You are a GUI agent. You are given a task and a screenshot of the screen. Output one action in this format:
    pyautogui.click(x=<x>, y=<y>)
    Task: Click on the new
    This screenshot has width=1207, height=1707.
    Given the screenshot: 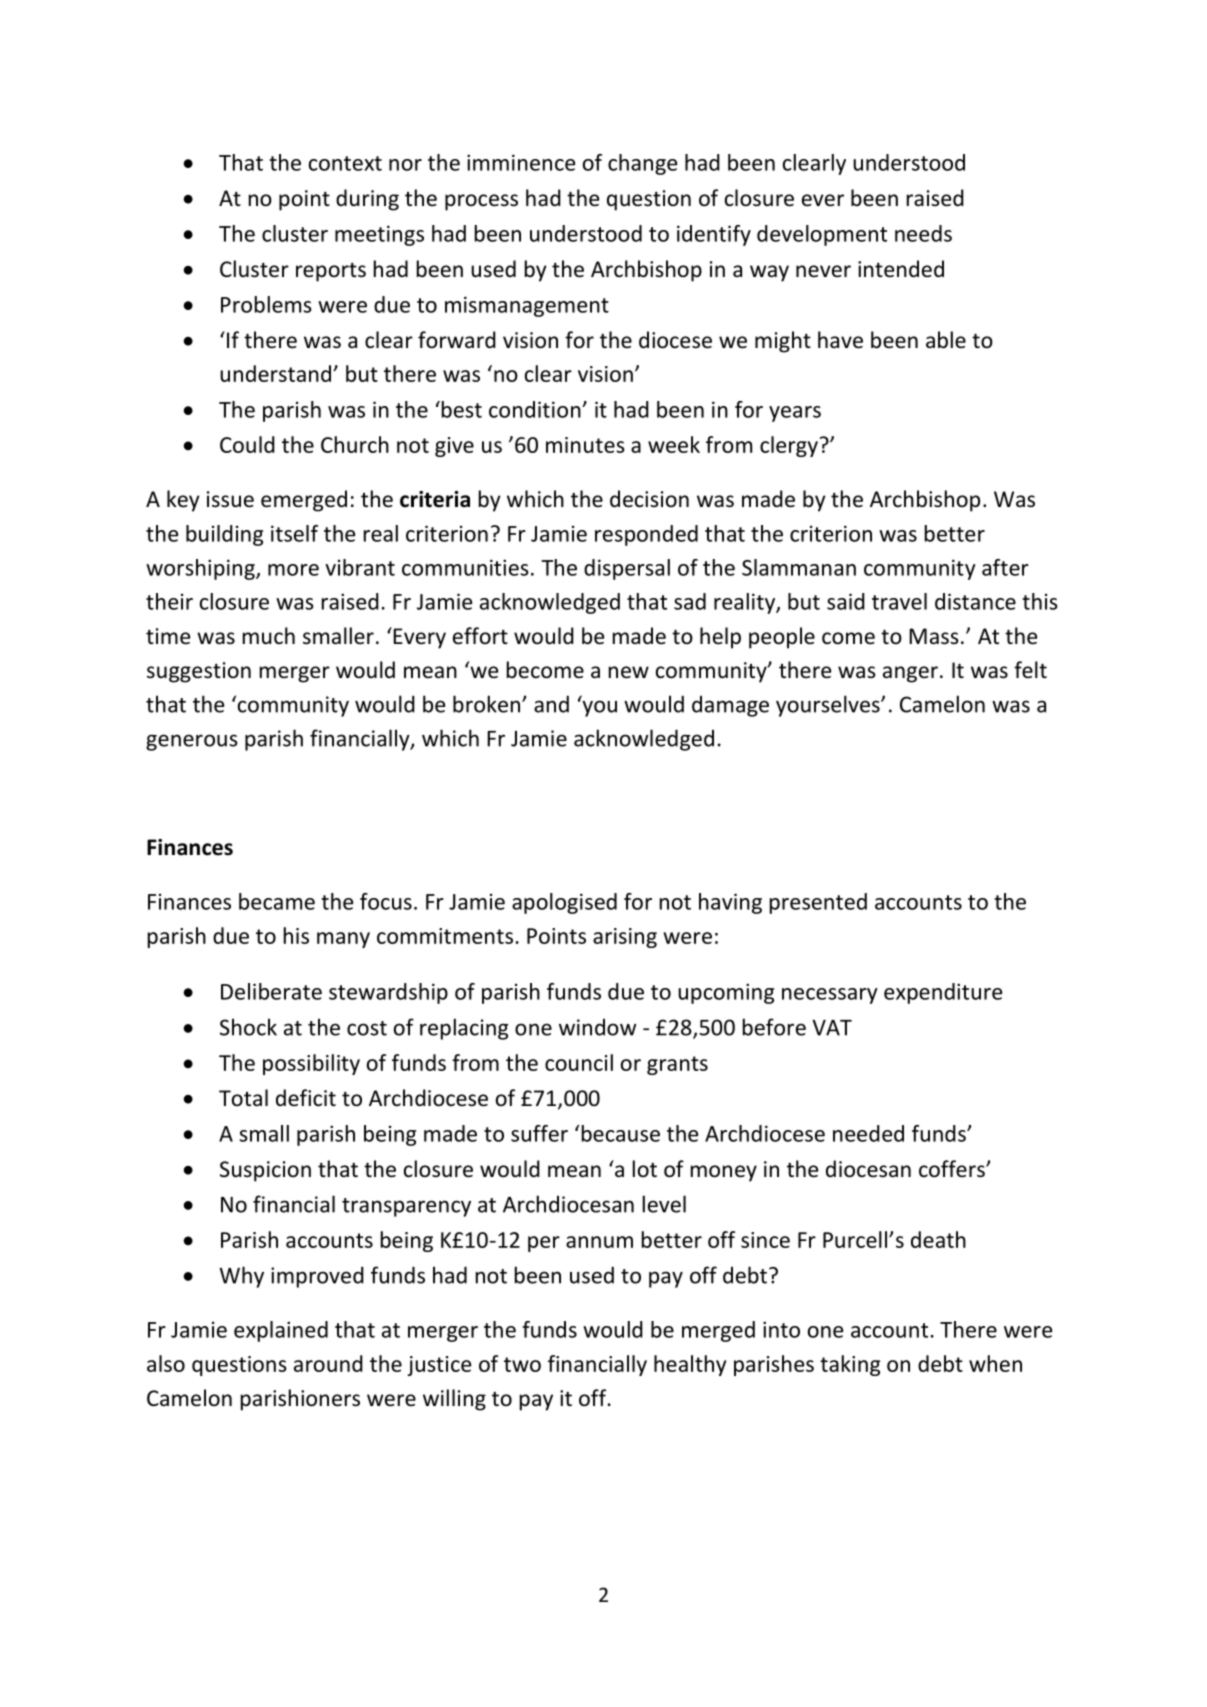 What is the action you would take?
    pyautogui.click(x=629, y=672)
